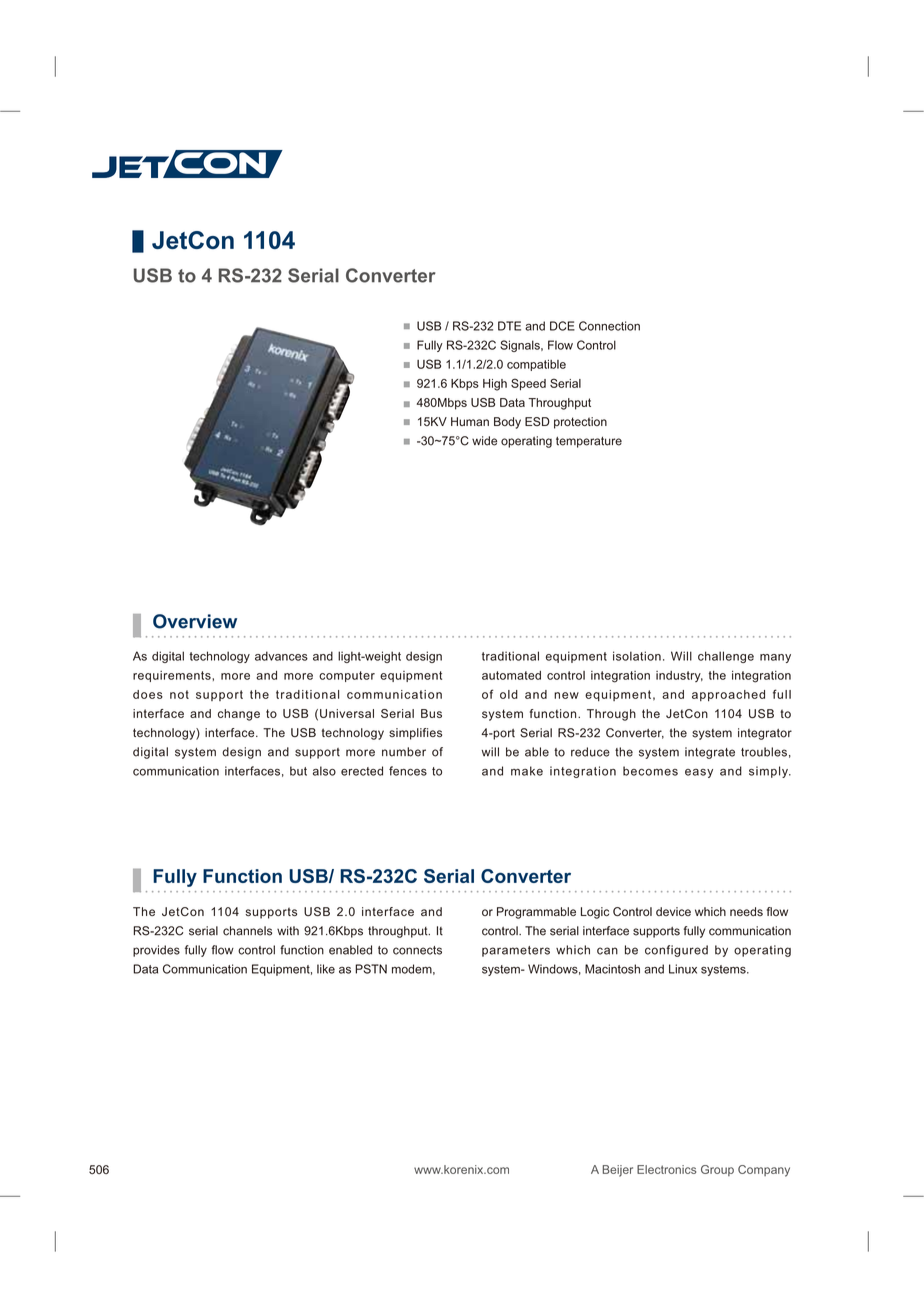 This screenshot has width=924, height=1308. Describe the element at coordinates (484, 441) in the screenshot. I see `wide` at that location.
